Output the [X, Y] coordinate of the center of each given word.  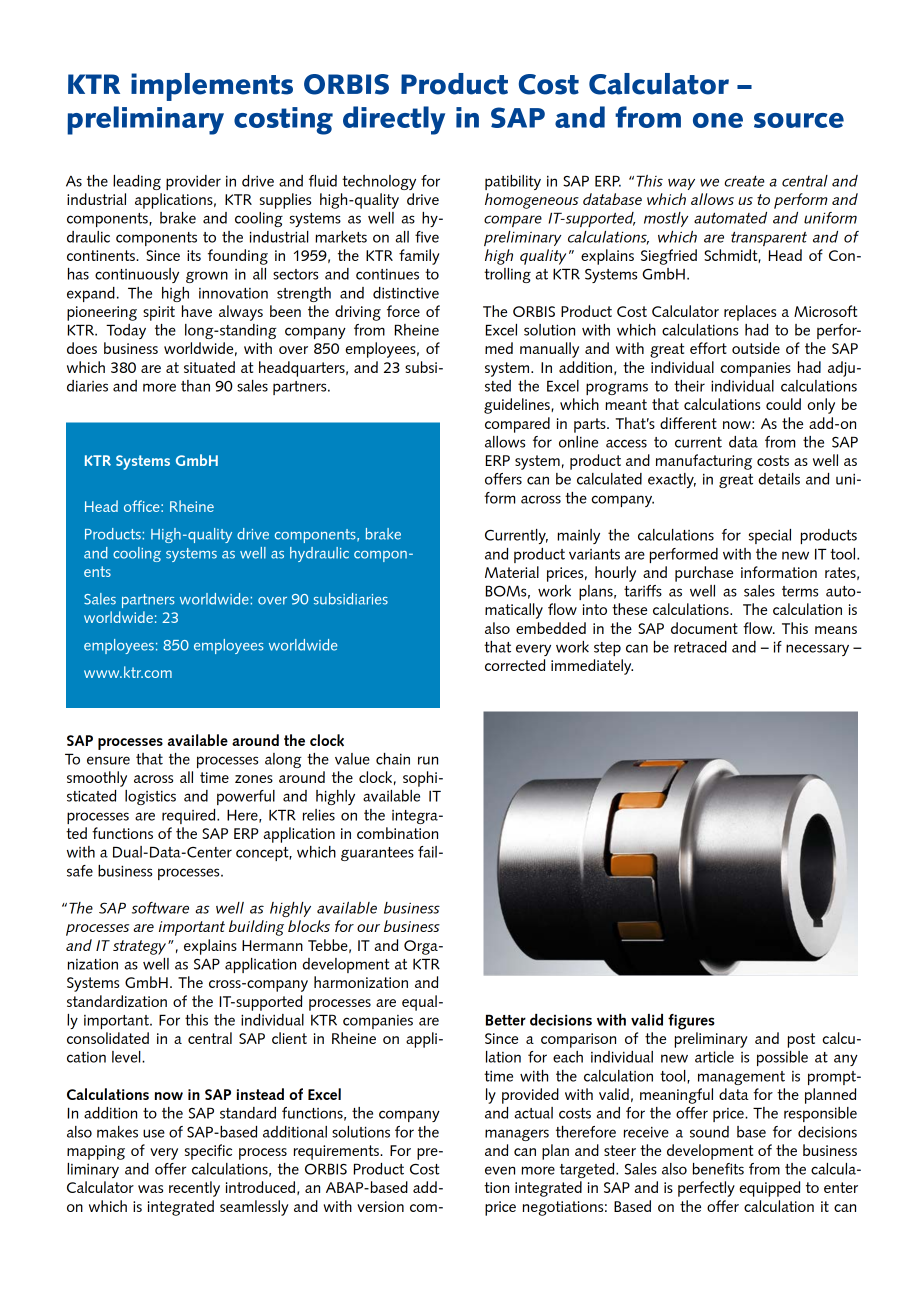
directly [394, 120]
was [150, 1189]
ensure [108, 760]
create [744, 181]
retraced [700, 647]
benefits [718, 1169]
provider [193, 182]
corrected [515, 665]
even [500, 1170]
